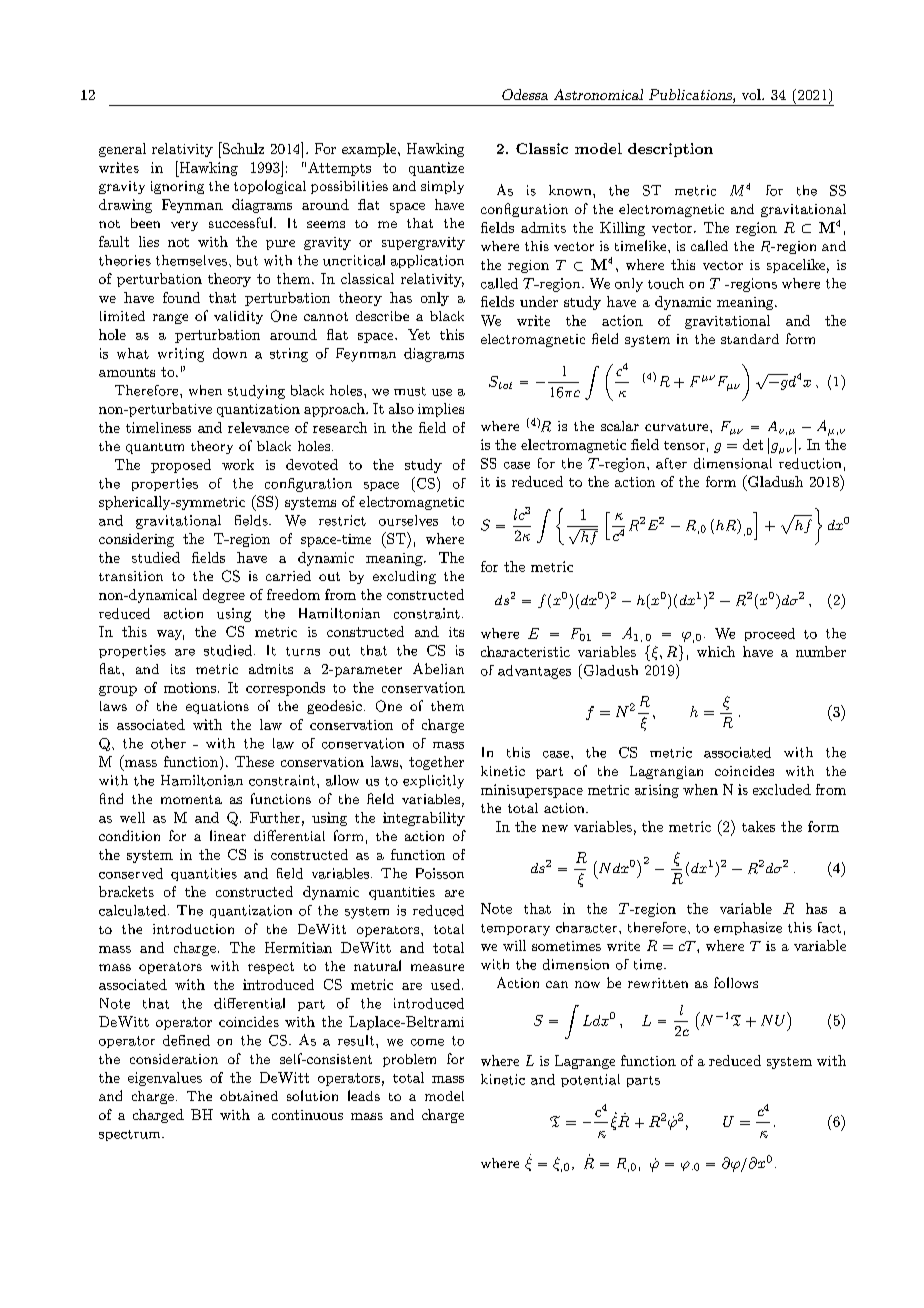  I want to click on standard, so click(750, 339).
